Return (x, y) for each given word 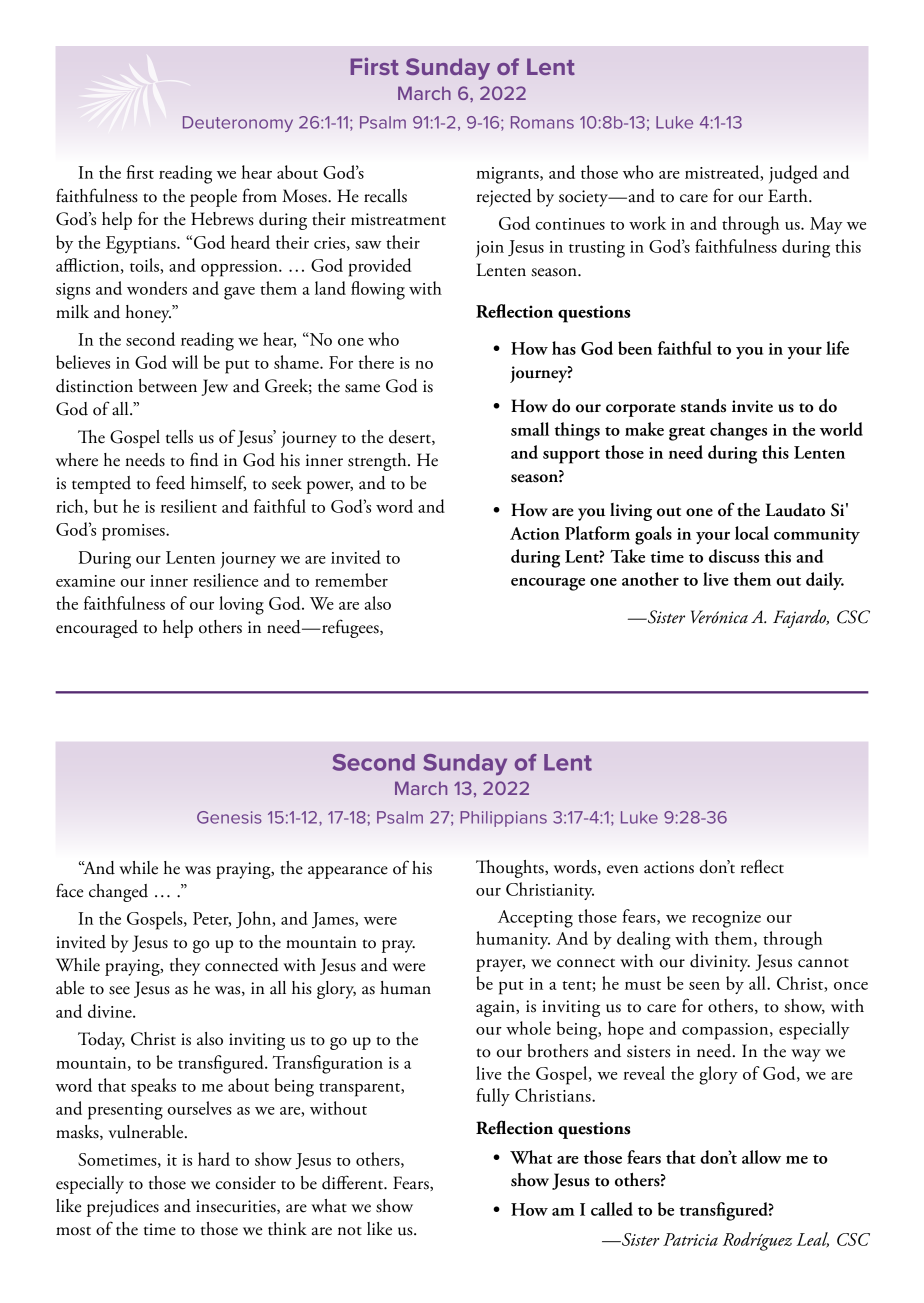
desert (411, 437)
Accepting (535, 919)
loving (241, 605)
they (185, 967)
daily (825, 581)
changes (738, 431)
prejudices (123, 1208)
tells (179, 437)
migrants (508, 175)
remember (351, 580)
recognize (726, 919)
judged (793, 174)
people (213, 198)
